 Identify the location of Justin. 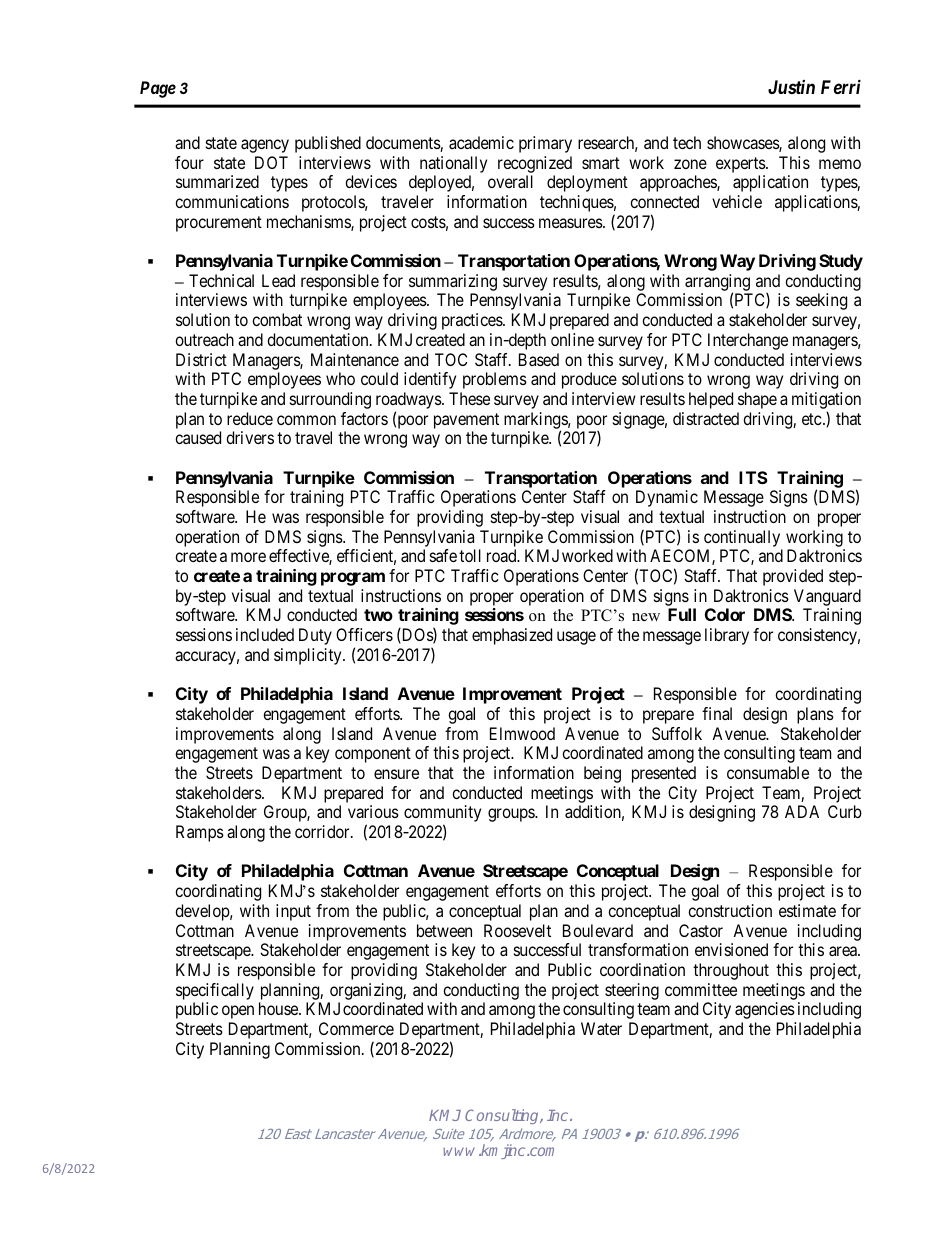
(791, 87).
